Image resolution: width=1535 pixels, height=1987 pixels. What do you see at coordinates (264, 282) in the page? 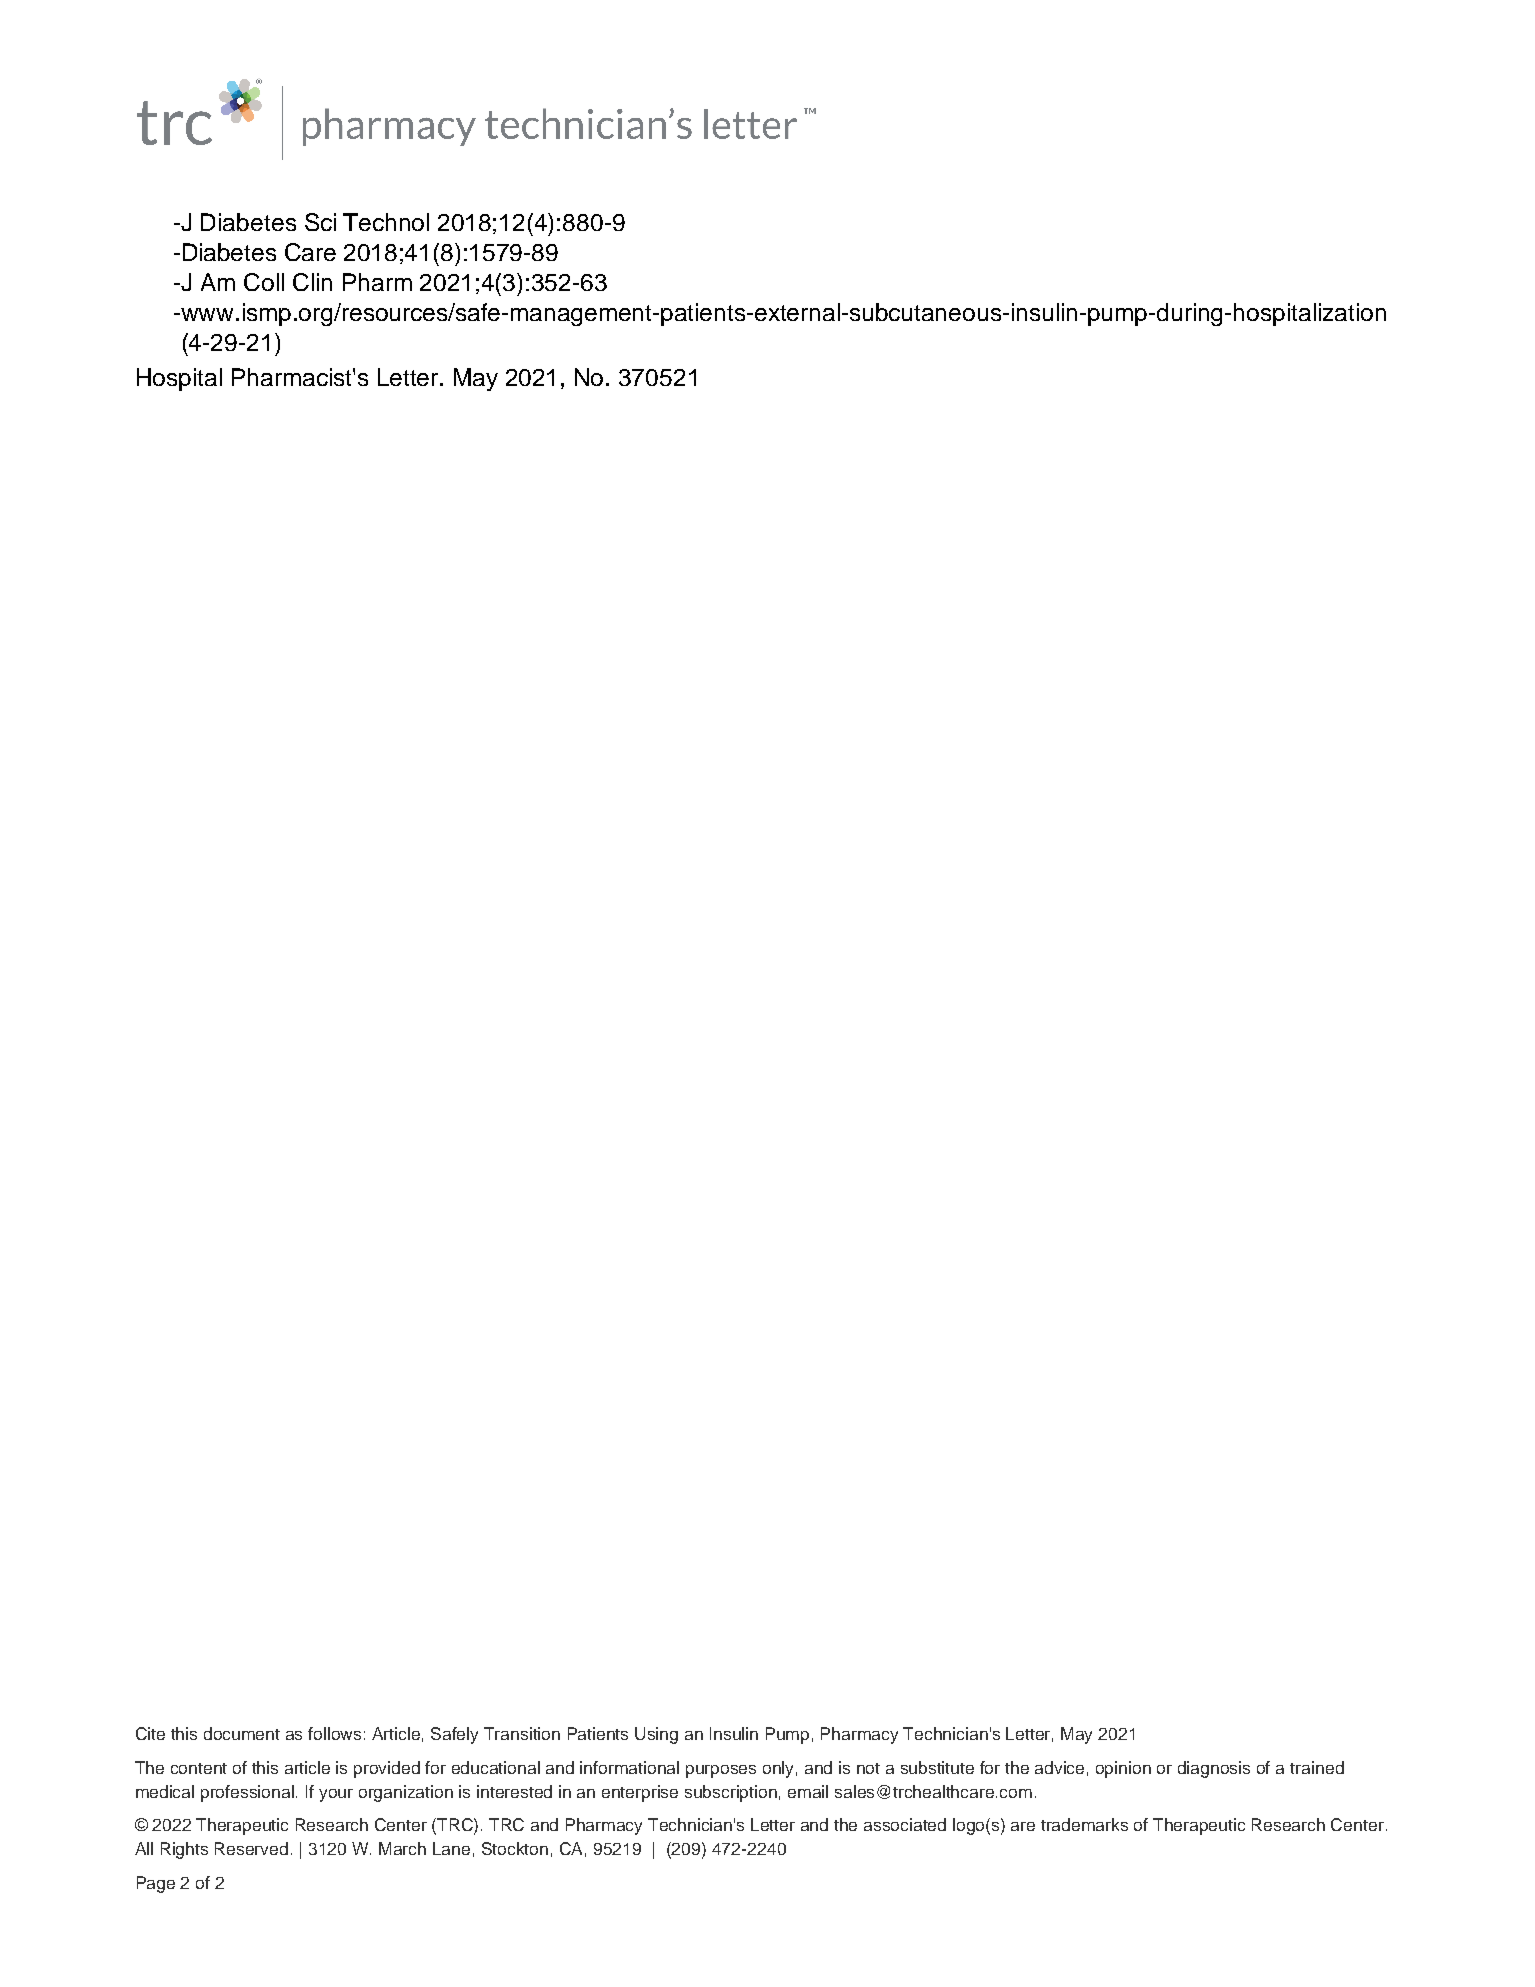
I see `Coll` at bounding box center [264, 282].
